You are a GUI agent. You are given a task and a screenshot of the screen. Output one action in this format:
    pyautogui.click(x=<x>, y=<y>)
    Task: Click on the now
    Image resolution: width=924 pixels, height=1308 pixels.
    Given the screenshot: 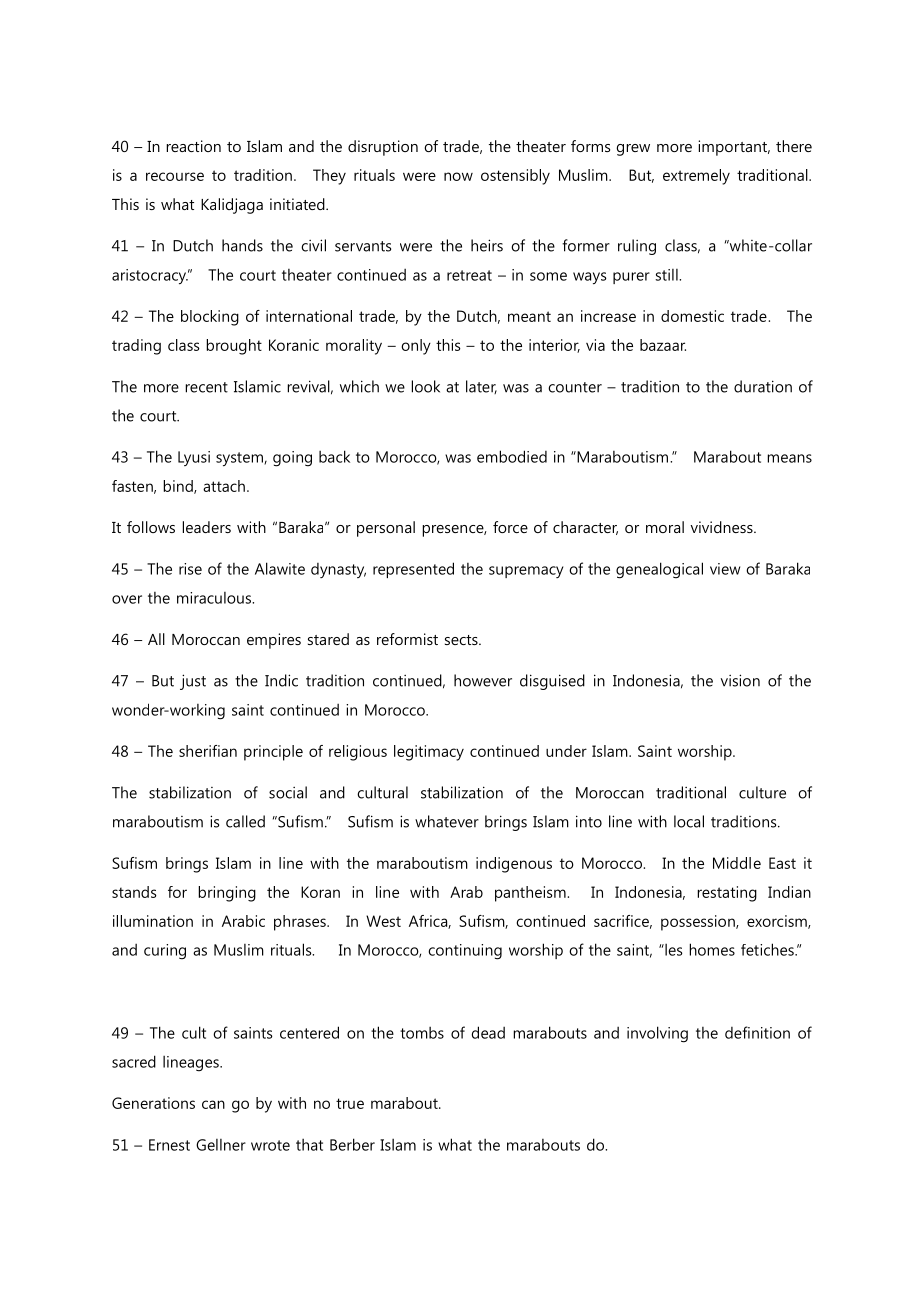 What is the action you would take?
    pyautogui.click(x=458, y=176)
